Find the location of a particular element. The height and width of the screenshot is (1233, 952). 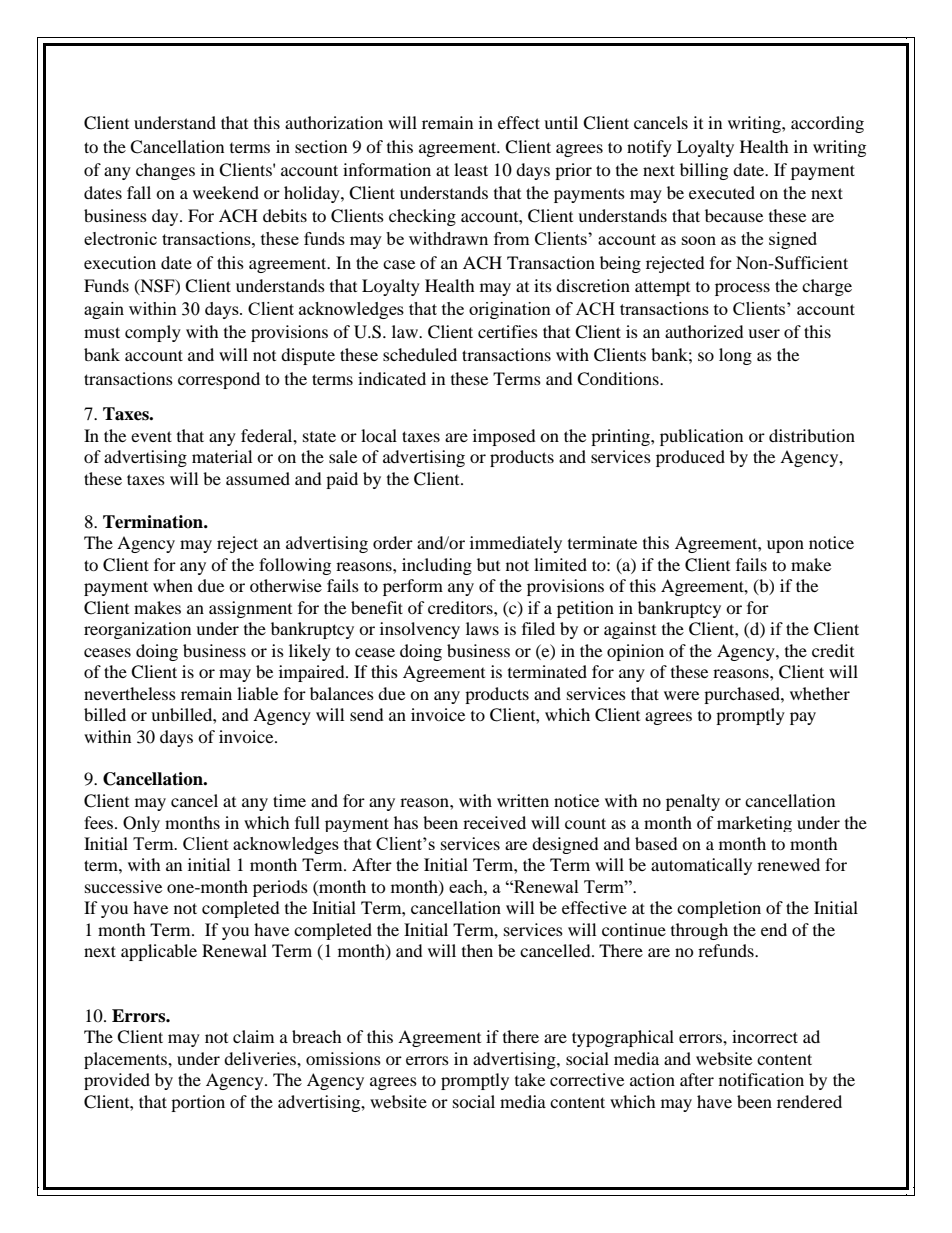

changes is located at coordinates (165, 171).
